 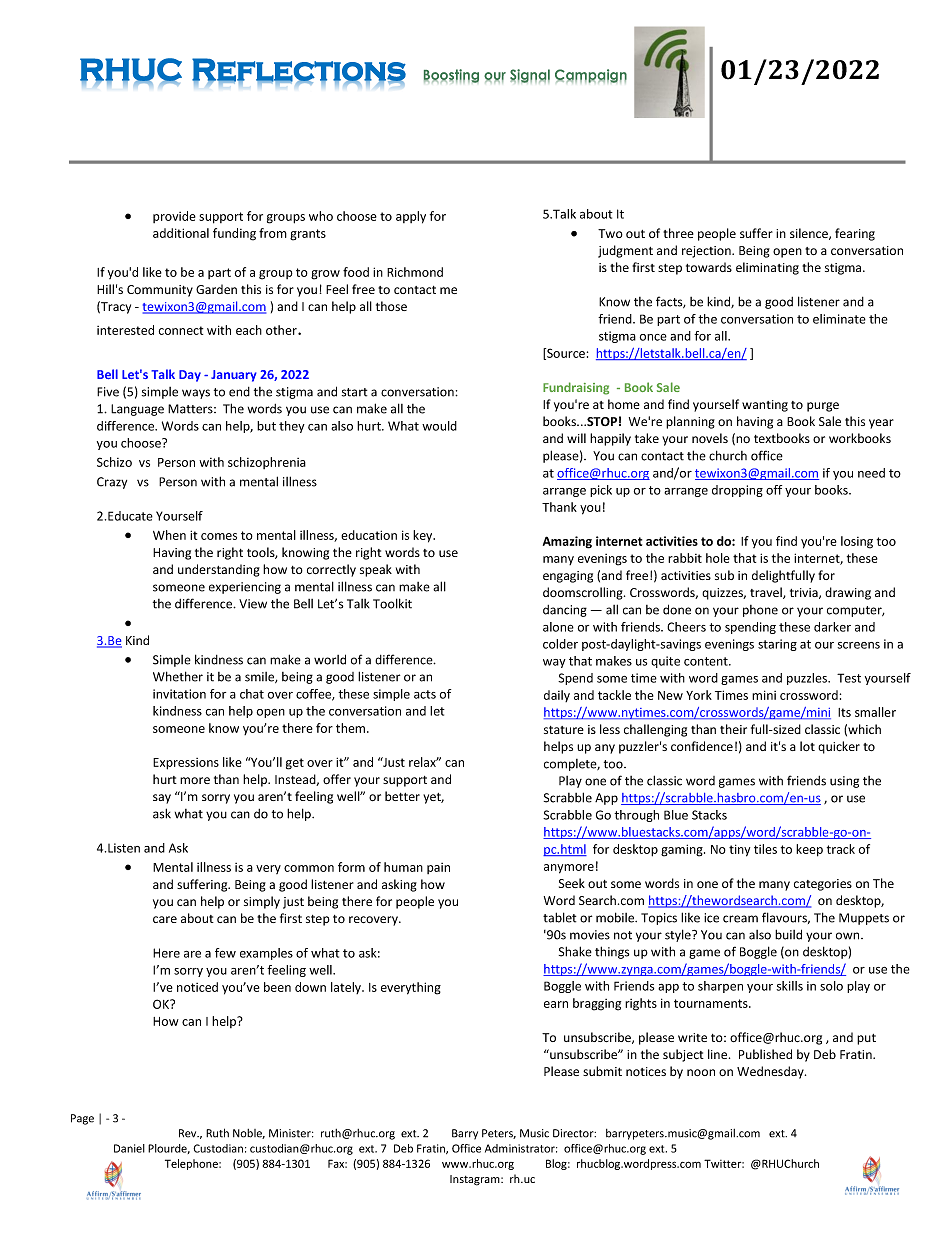 What do you see at coordinates (451, 76) in the page?
I see `Boosting` at bounding box center [451, 76].
